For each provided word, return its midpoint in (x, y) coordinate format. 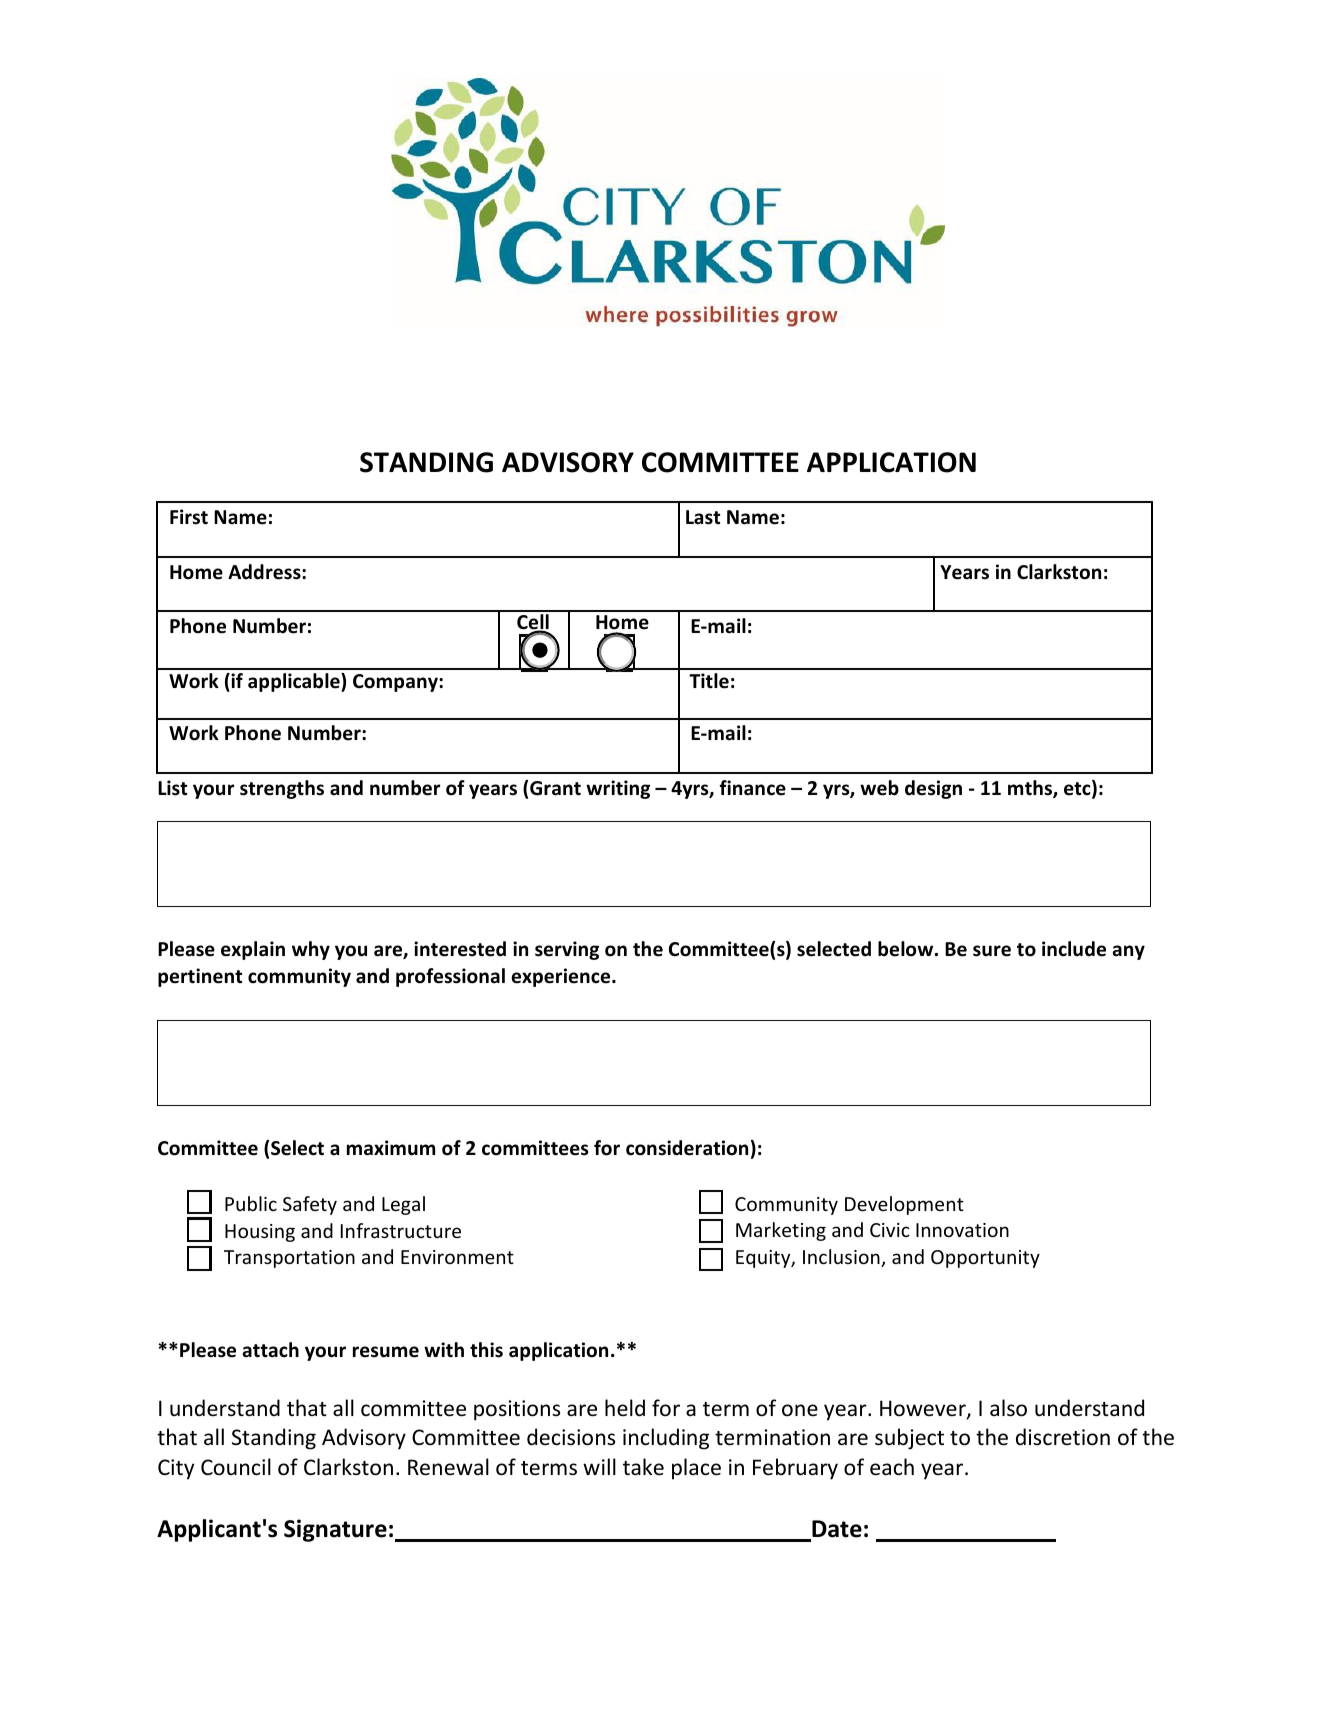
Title (709, 681)
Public (251, 1203)
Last (703, 517)
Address (265, 572)
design (933, 789)
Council (236, 1467)
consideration (687, 1148)
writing (618, 789)
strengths (282, 789)
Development (904, 1205)
